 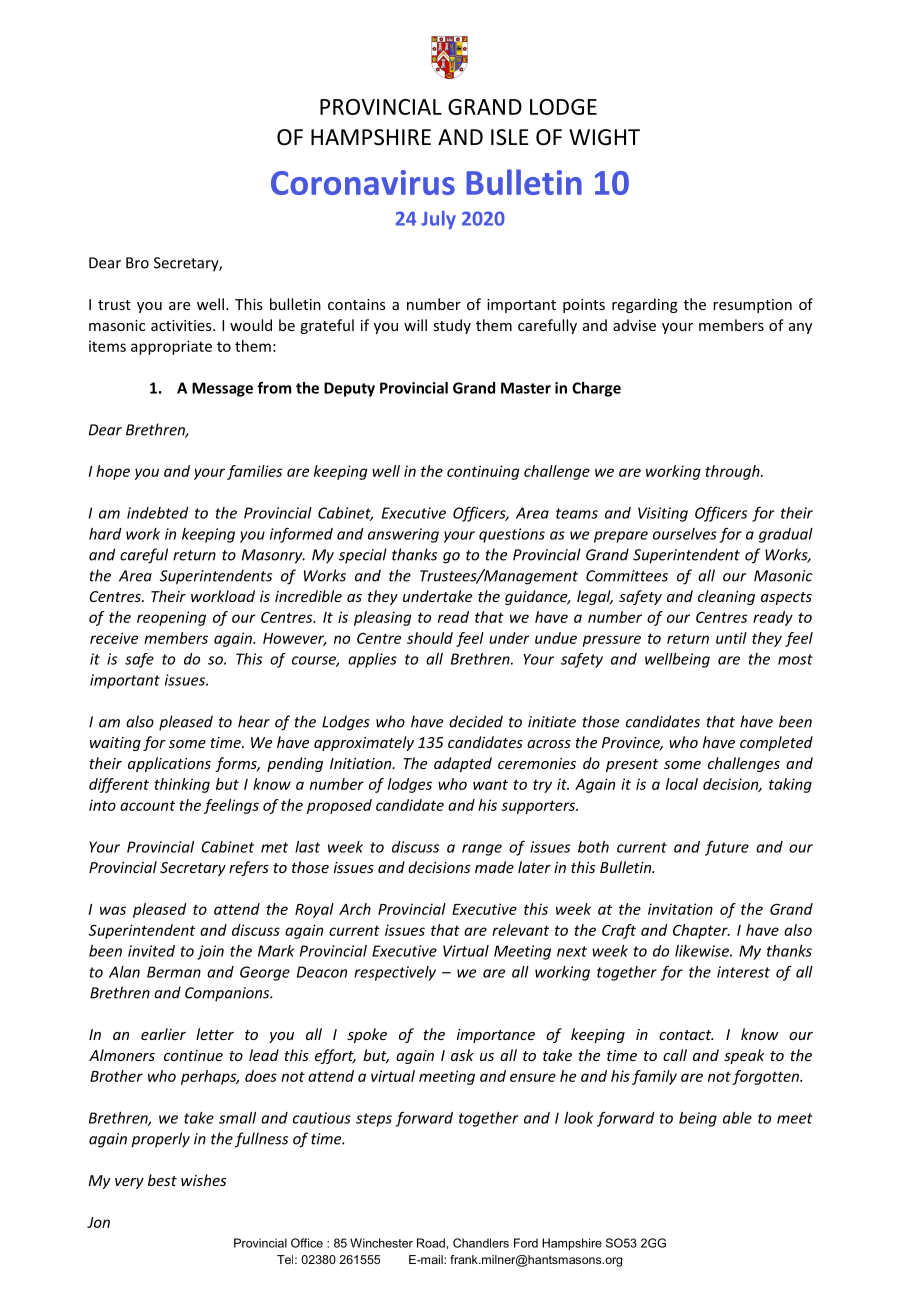 What do you see at coordinates (743, 972) in the page?
I see `interest` at bounding box center [743, 972].
